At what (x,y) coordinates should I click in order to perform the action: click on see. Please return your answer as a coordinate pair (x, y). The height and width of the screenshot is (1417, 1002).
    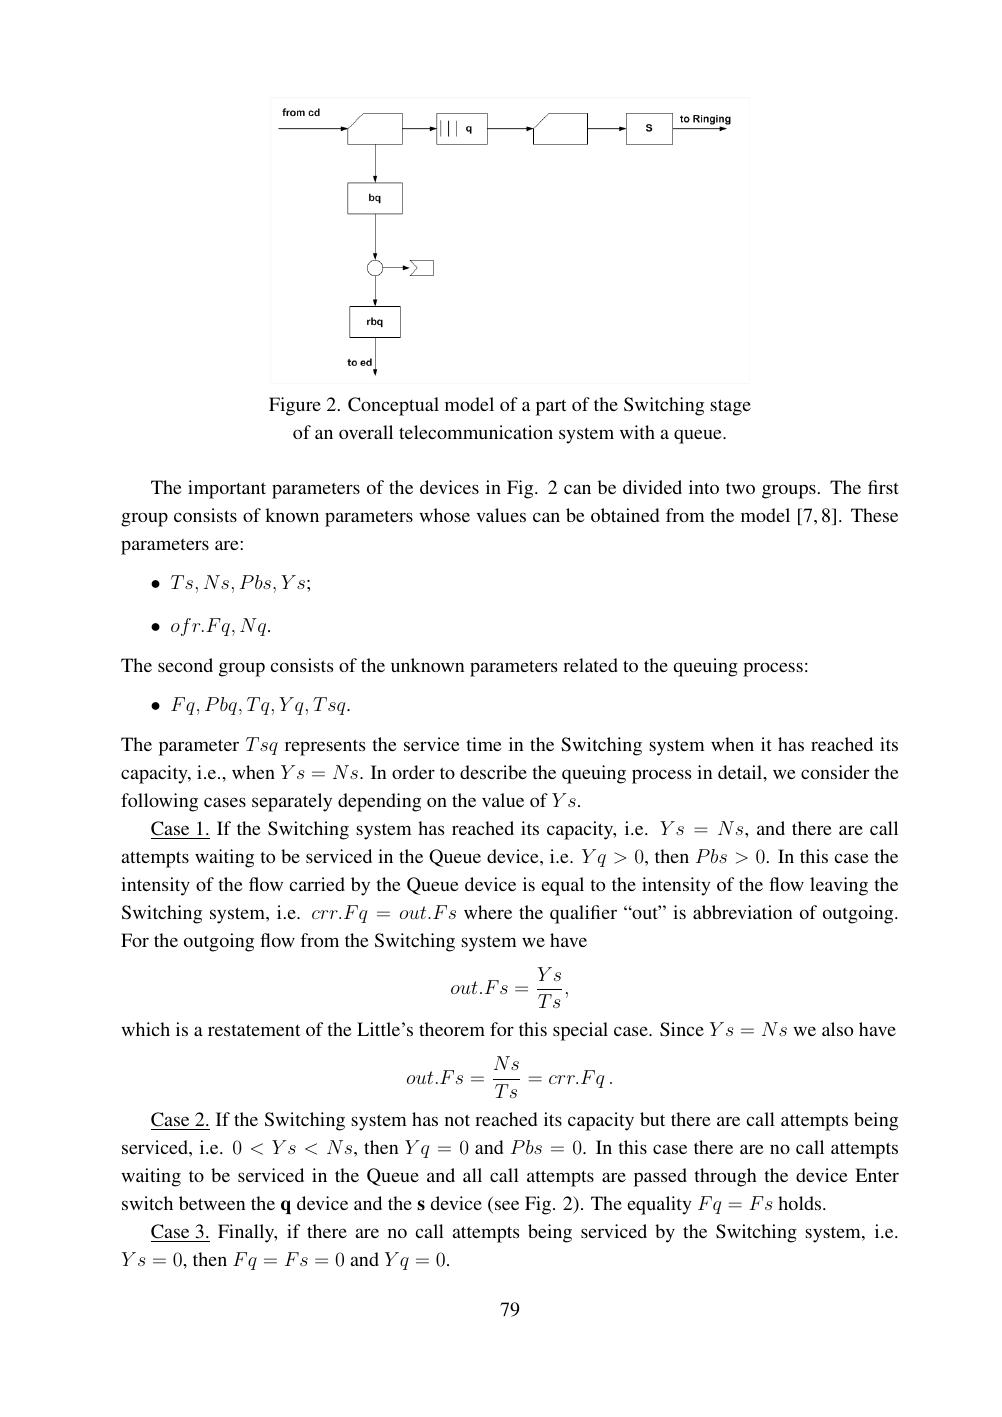
    Looking at the image, I should click on (507, 1205).
